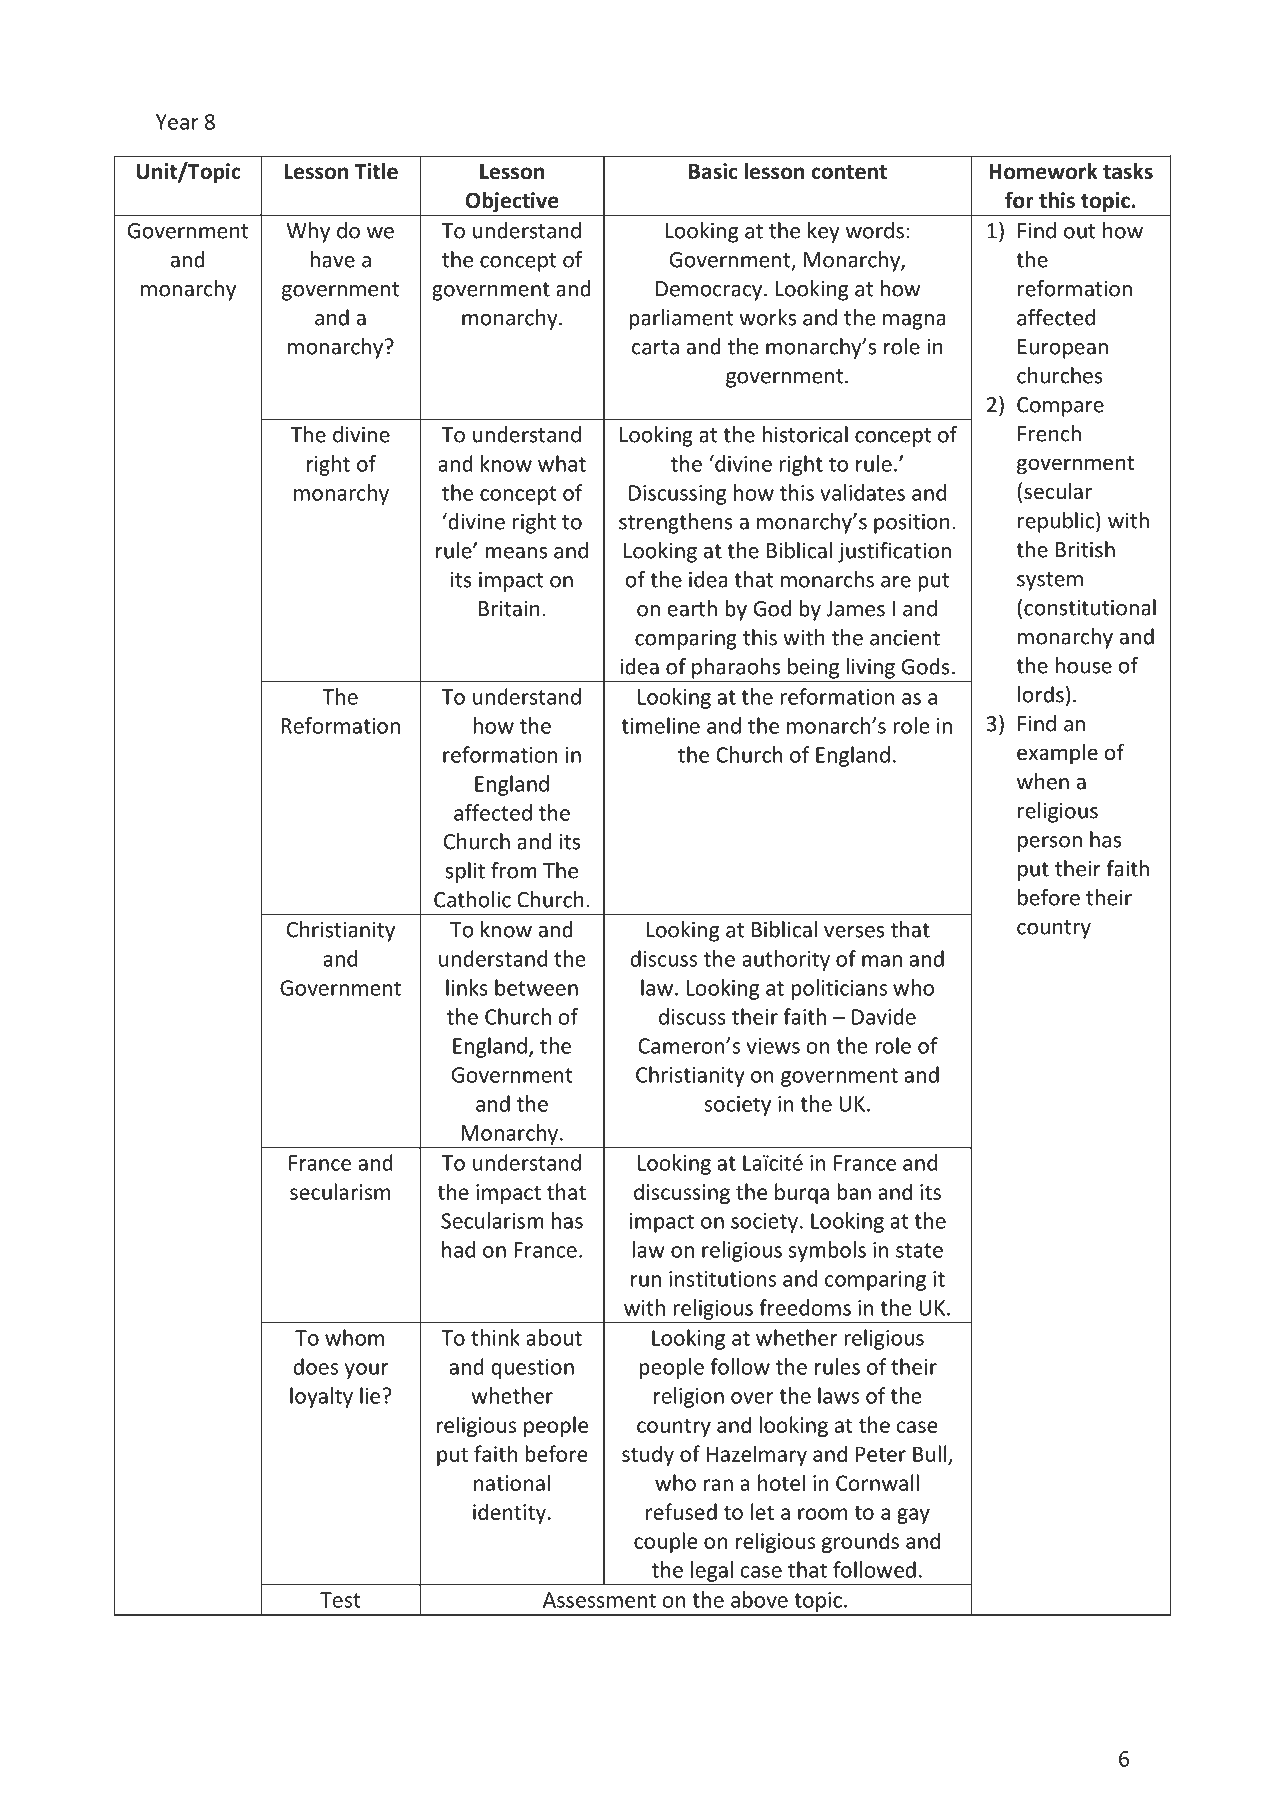 The image size is (1285, 1818). I want to click on Basic, so click(713, 171).
